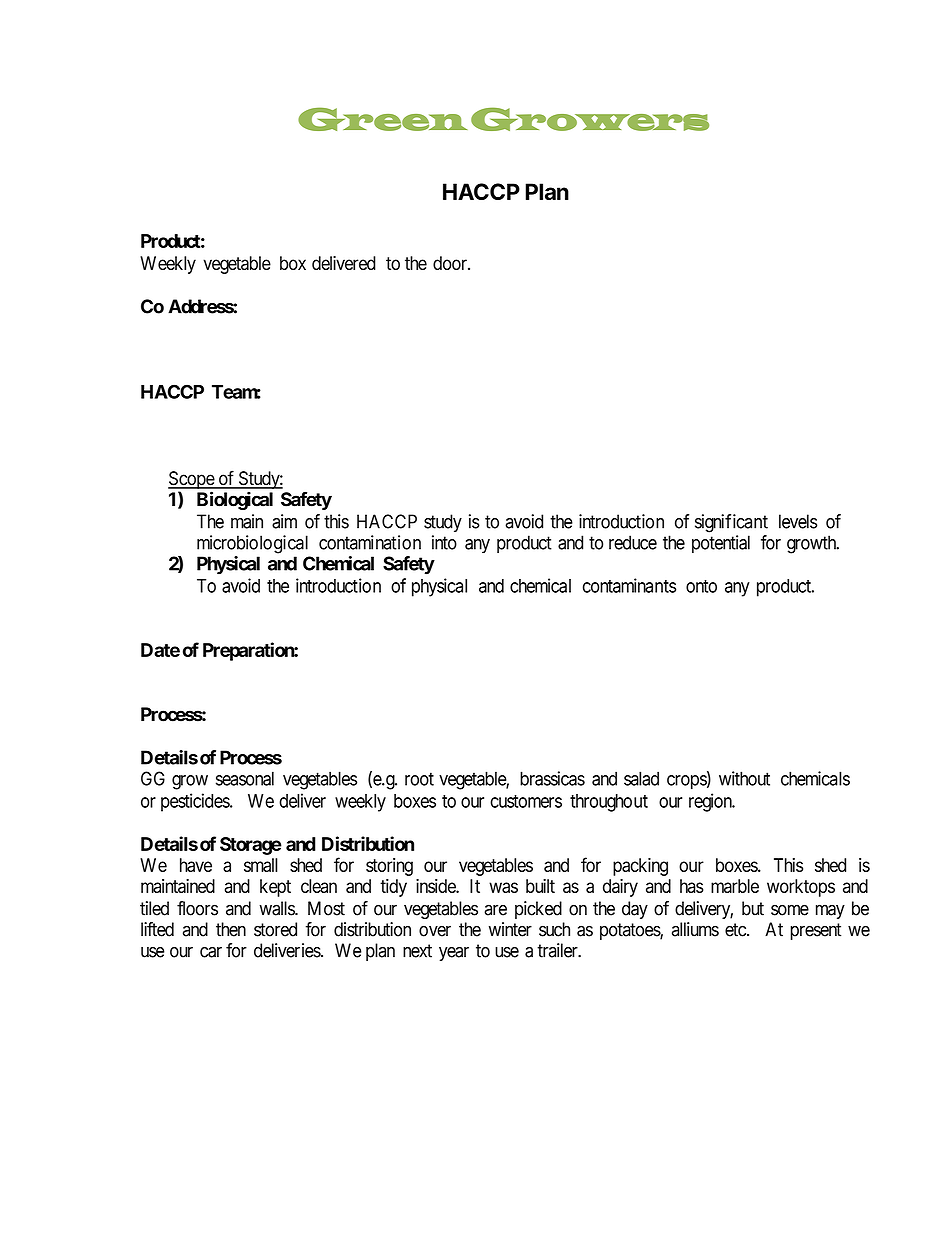  I want to click on significant, so click(731, 523).
